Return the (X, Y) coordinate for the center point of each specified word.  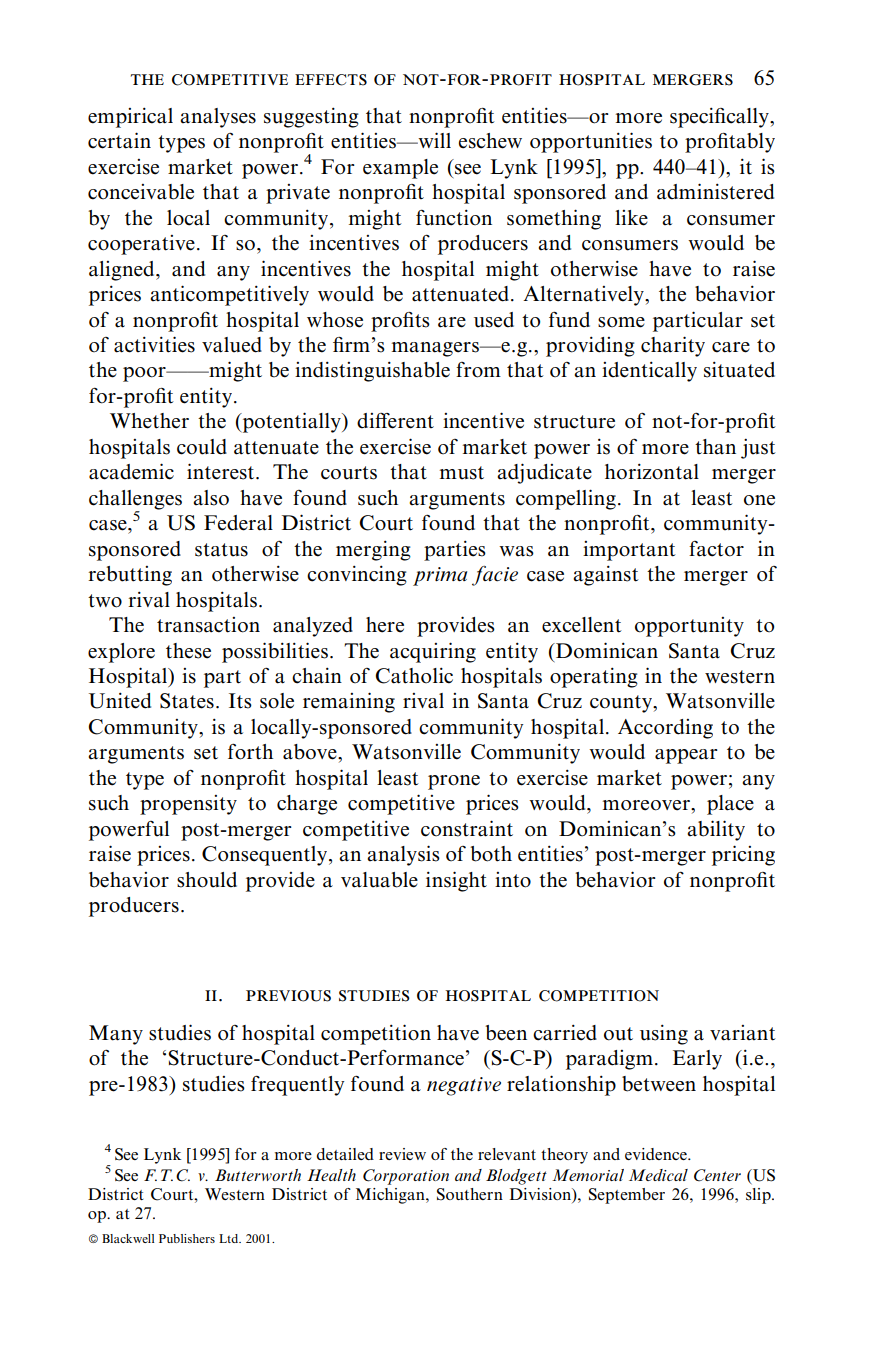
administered (715, 191)
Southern (470, 1194)
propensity (188, 805)
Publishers (187, 1238)
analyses (218, 118)
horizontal (652, 471)
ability (716, 830)
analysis (403, 855)
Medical (658, 1175)
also (211, 498)
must (462, 473)
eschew (490, 141)
